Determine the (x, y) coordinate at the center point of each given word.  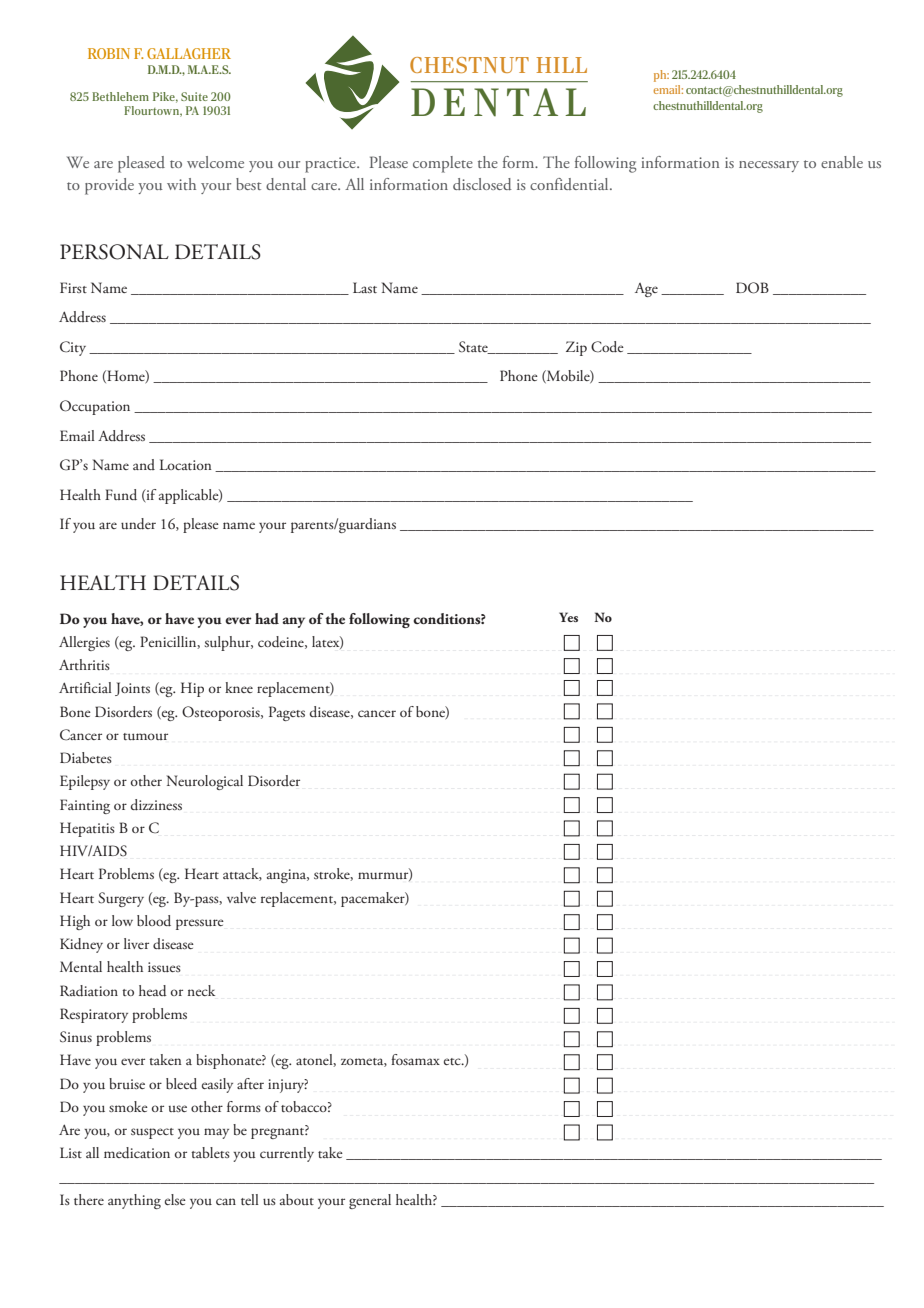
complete (443, 164)
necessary (769, 166)
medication (137, 1153)
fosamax (415, 1059)
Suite (194, 96)
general (370, 1201)
